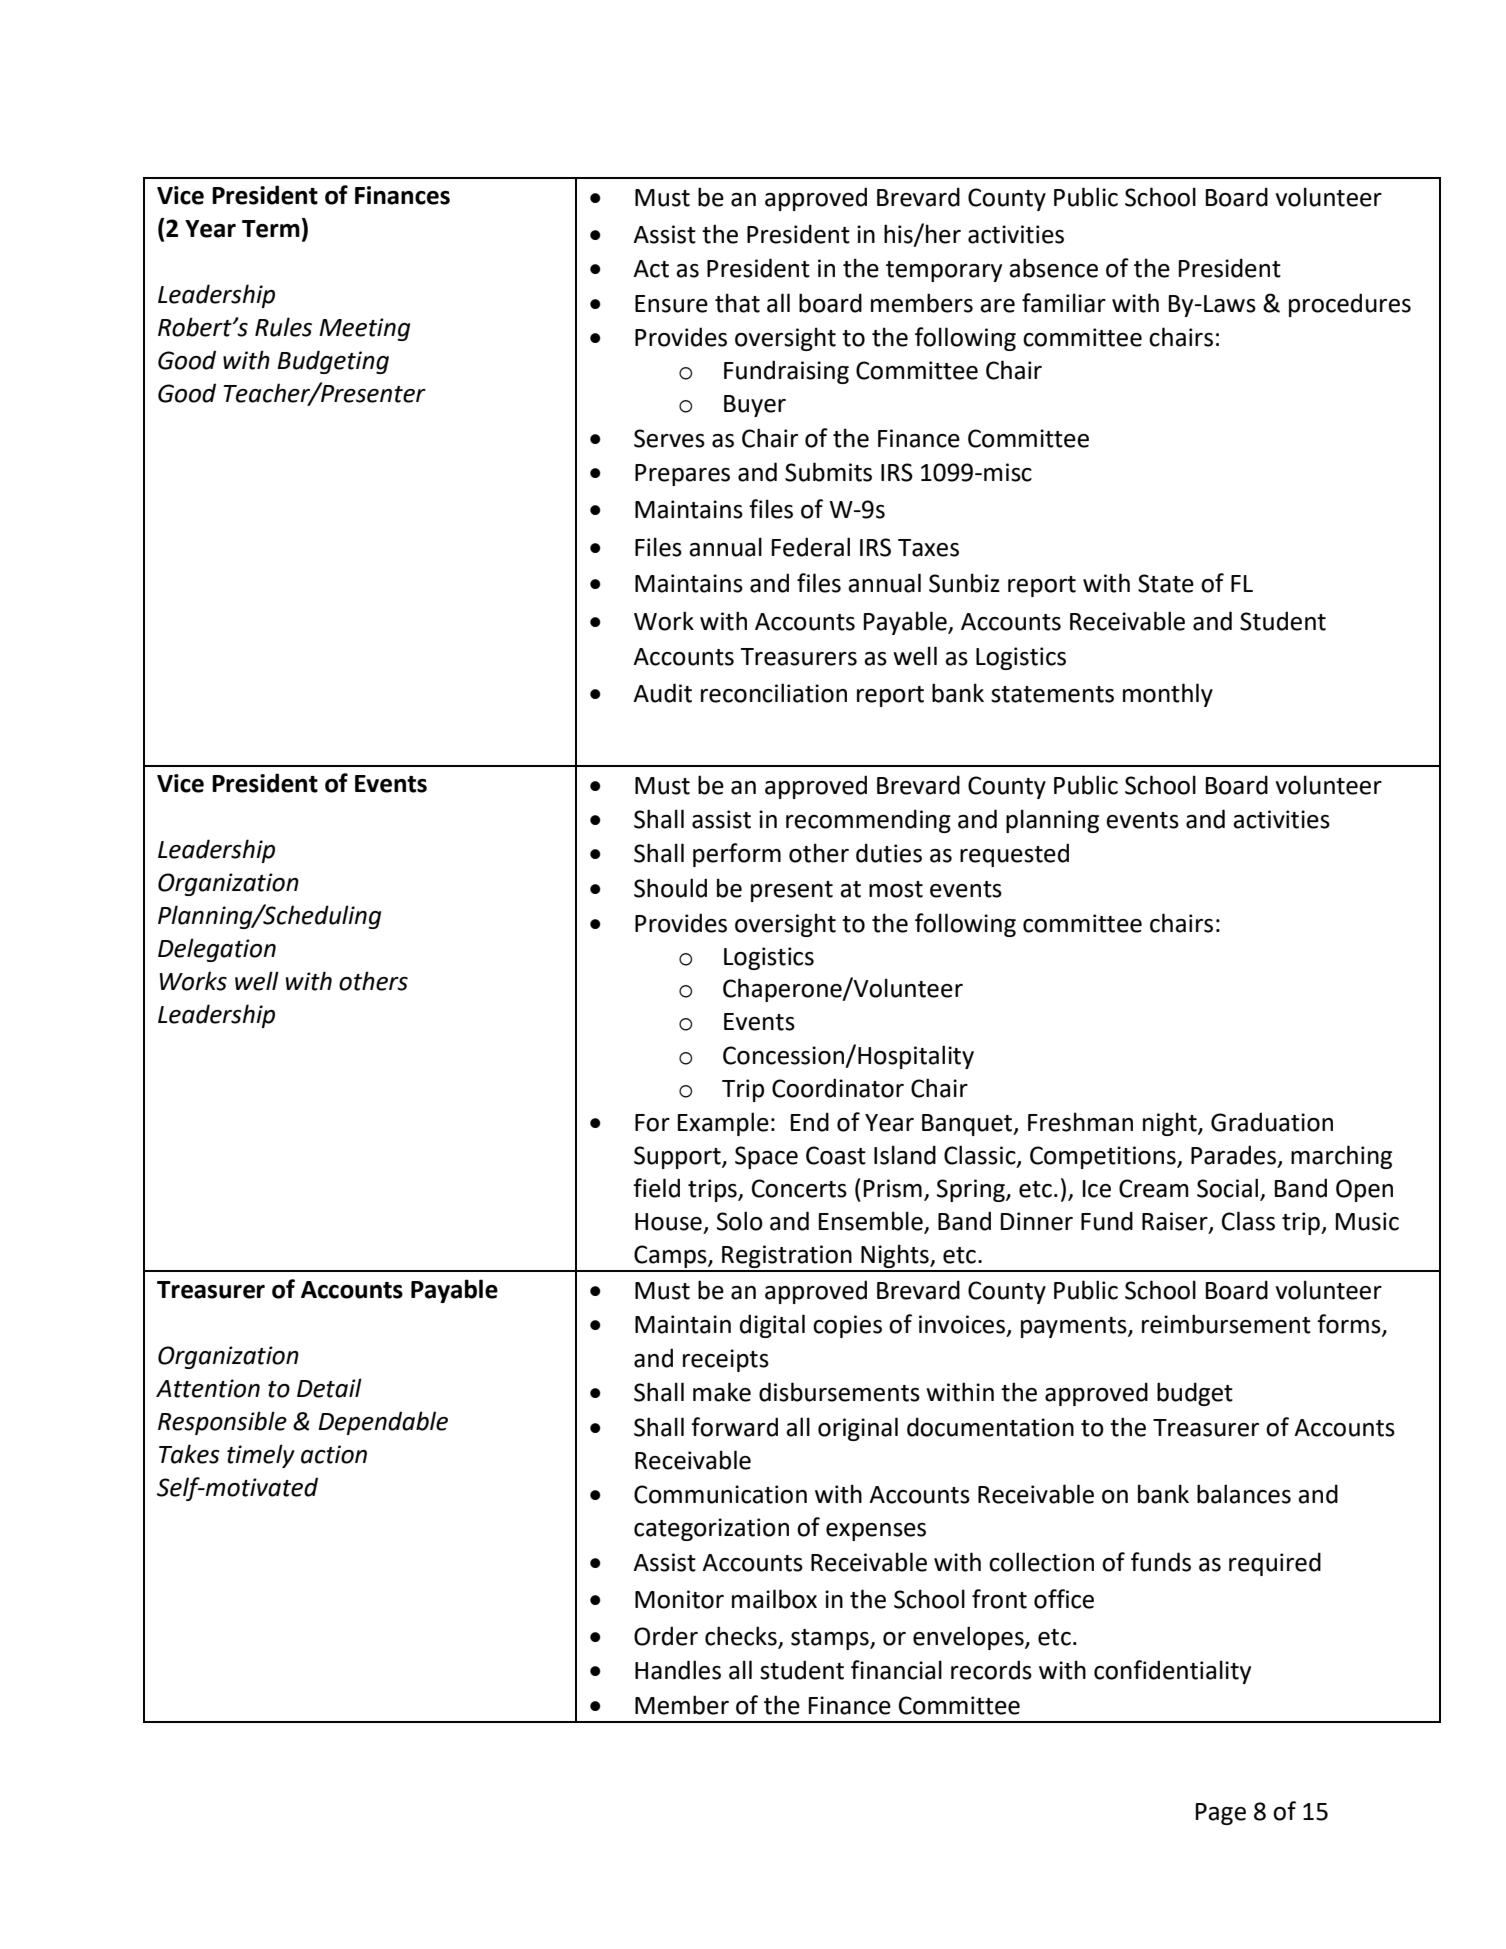 The height and width of the image is (1949, 1506). I want to click on procedures, so click(1350, 305).
